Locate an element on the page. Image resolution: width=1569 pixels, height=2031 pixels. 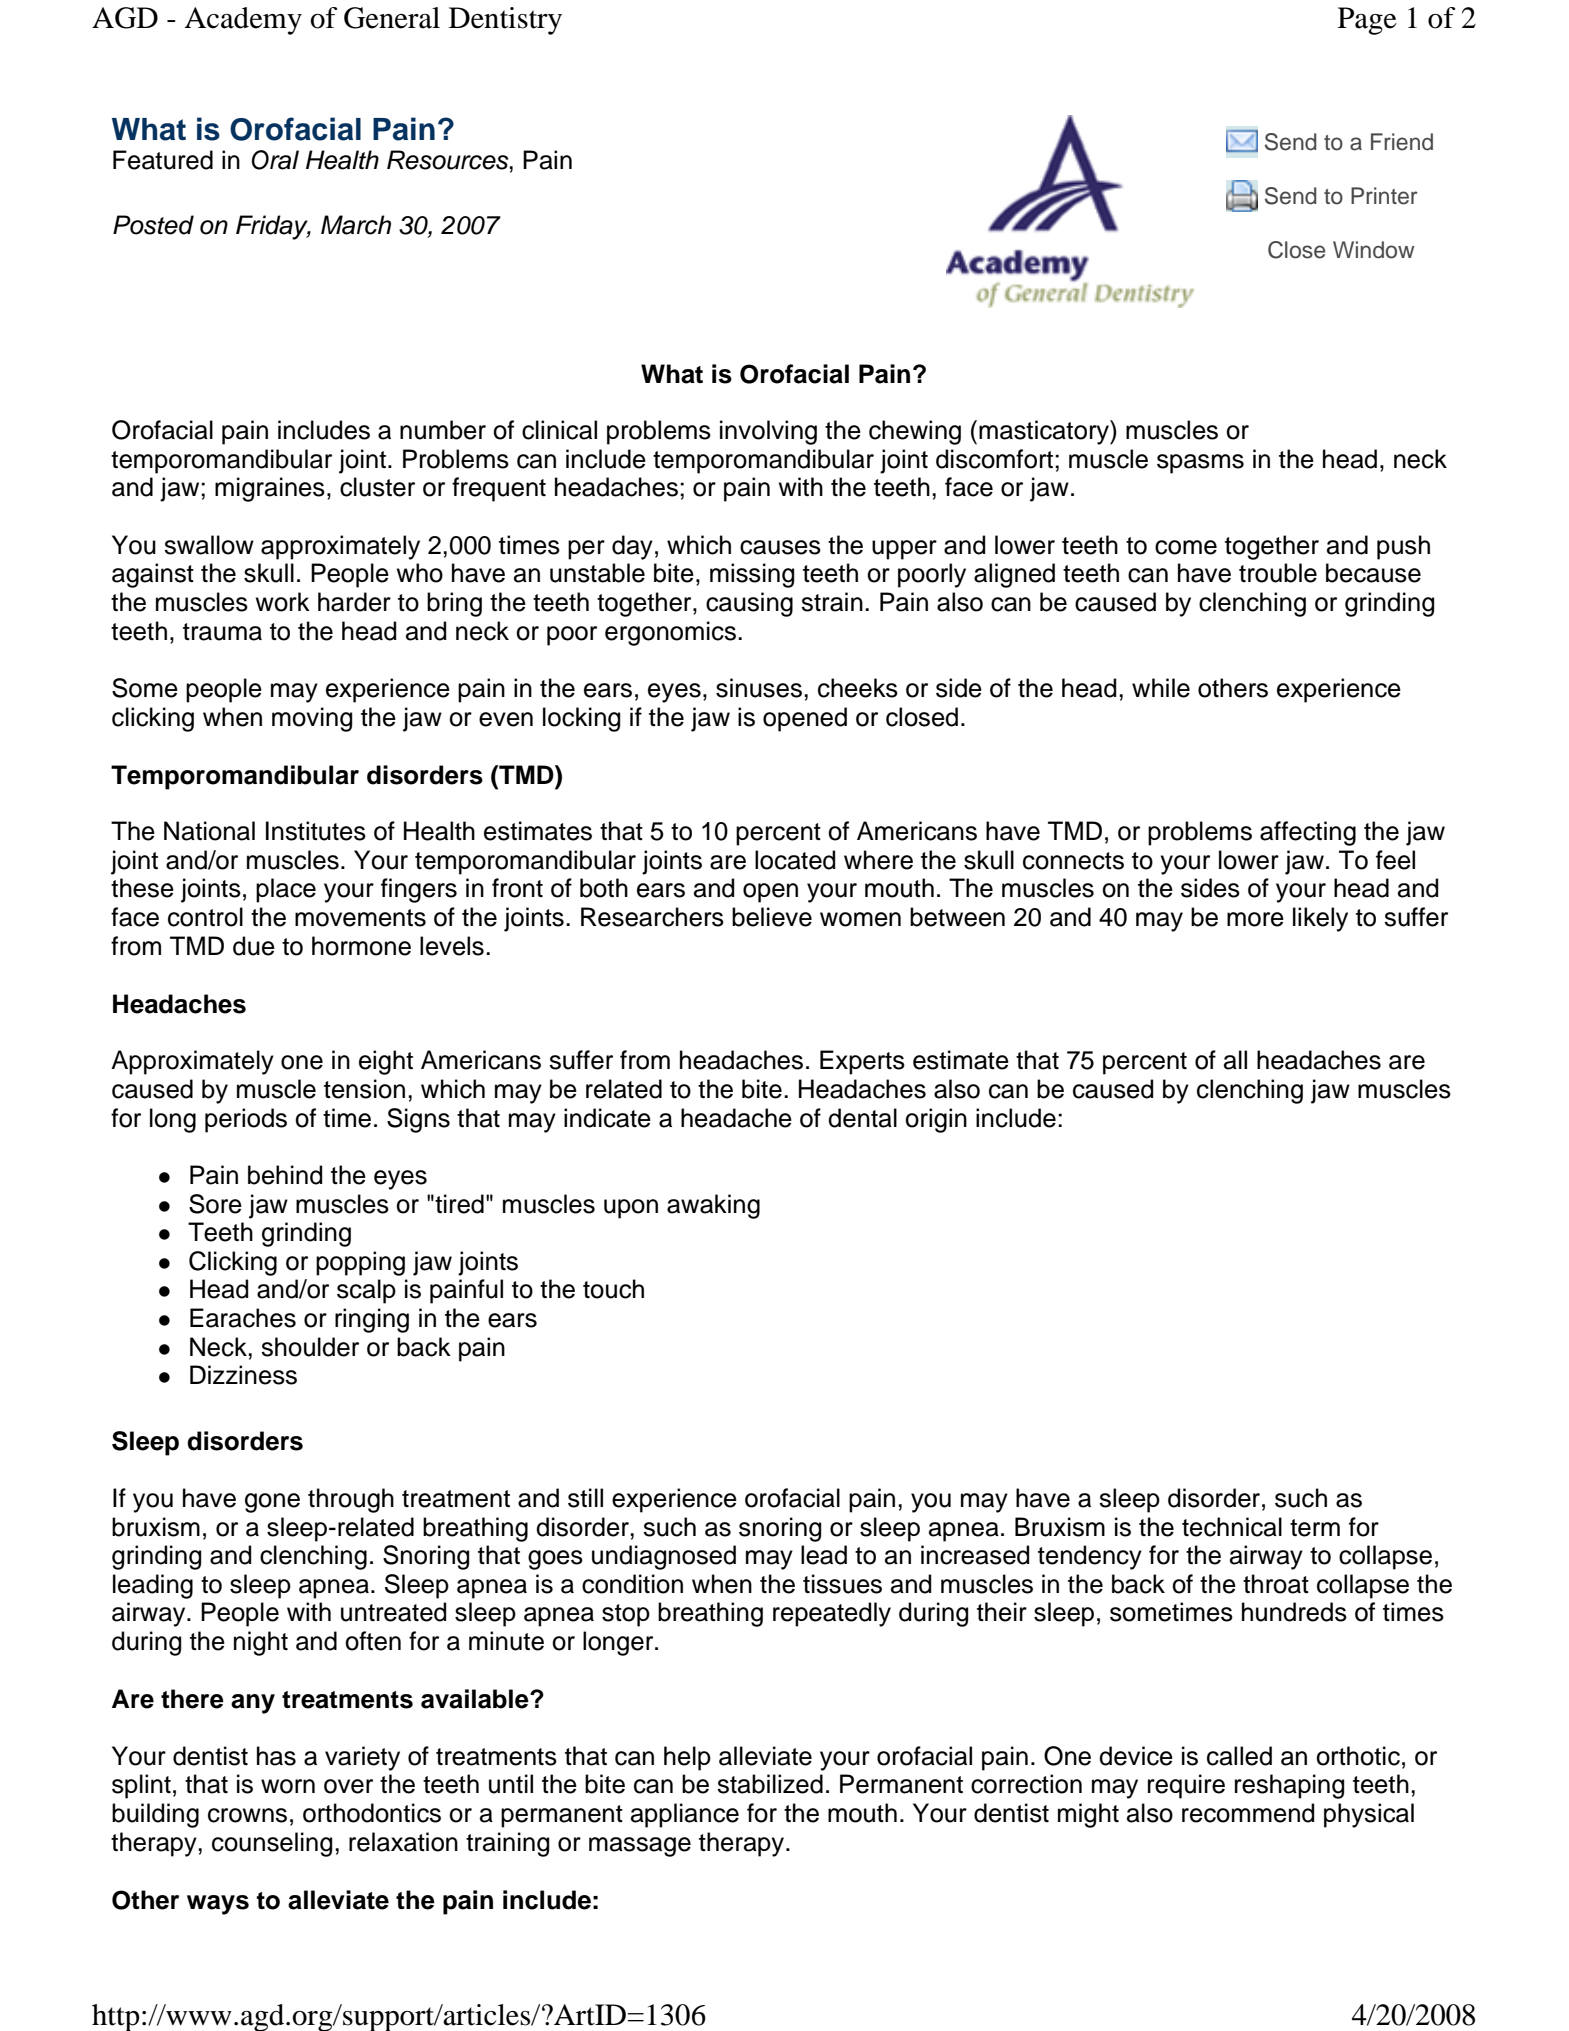
believe is located at coordinates (772, 917).
